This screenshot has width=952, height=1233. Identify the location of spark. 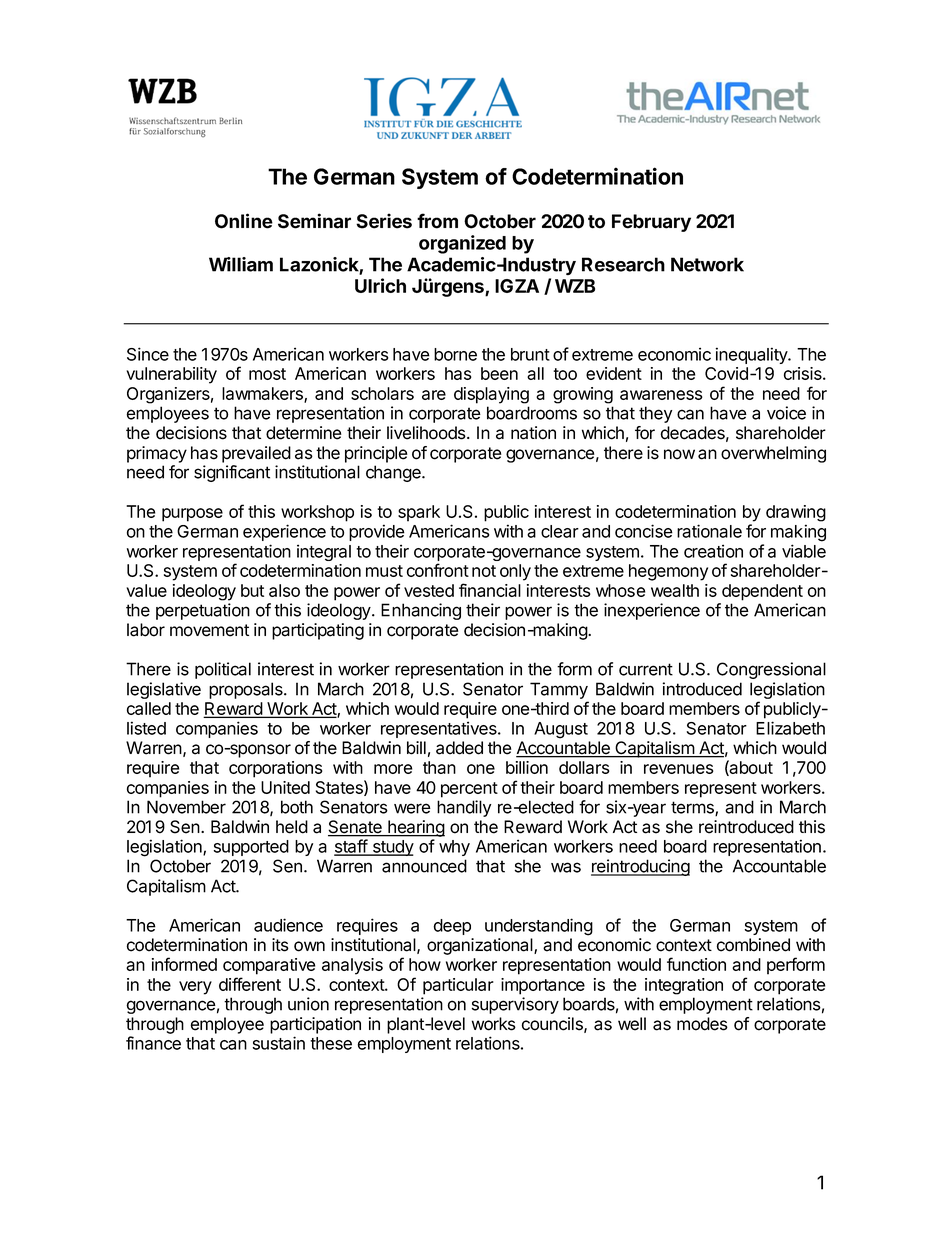
(419, 513).
